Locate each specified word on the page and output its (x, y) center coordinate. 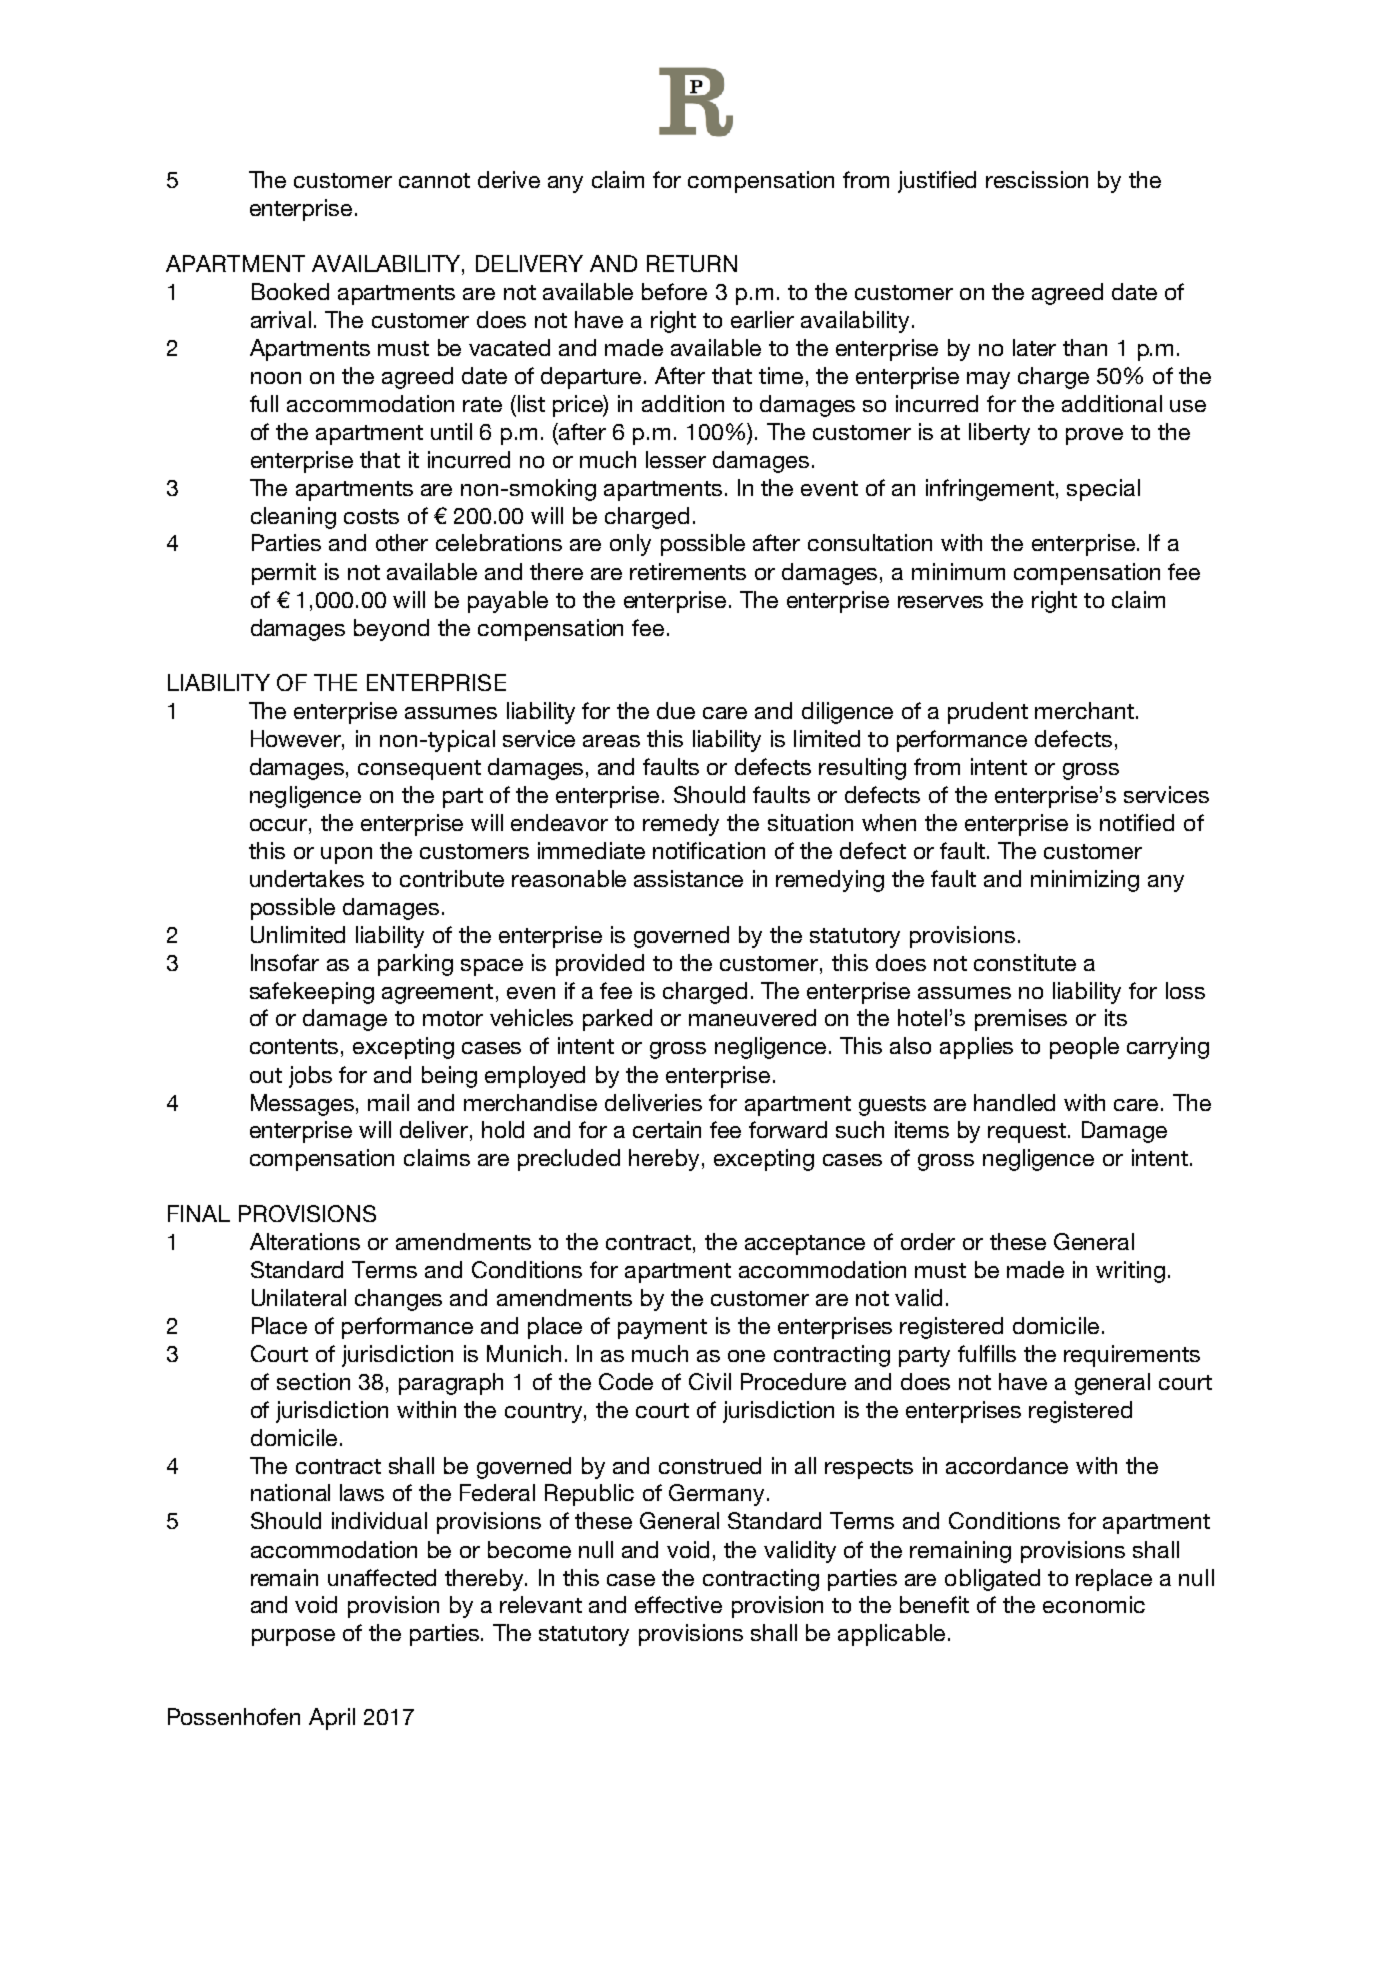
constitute (1025, 962)
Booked (290, 291)
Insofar (285, 962)
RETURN (692, 263)
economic (1094, 1604)
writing (1130, 1272)
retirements (688, 571)
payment (662, 1329)
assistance (688, 878)
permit (284, 574)
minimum (958, 571)
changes (398, 1300)
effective (678, 1604)
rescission (1037, 179)
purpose (293, 1637)
